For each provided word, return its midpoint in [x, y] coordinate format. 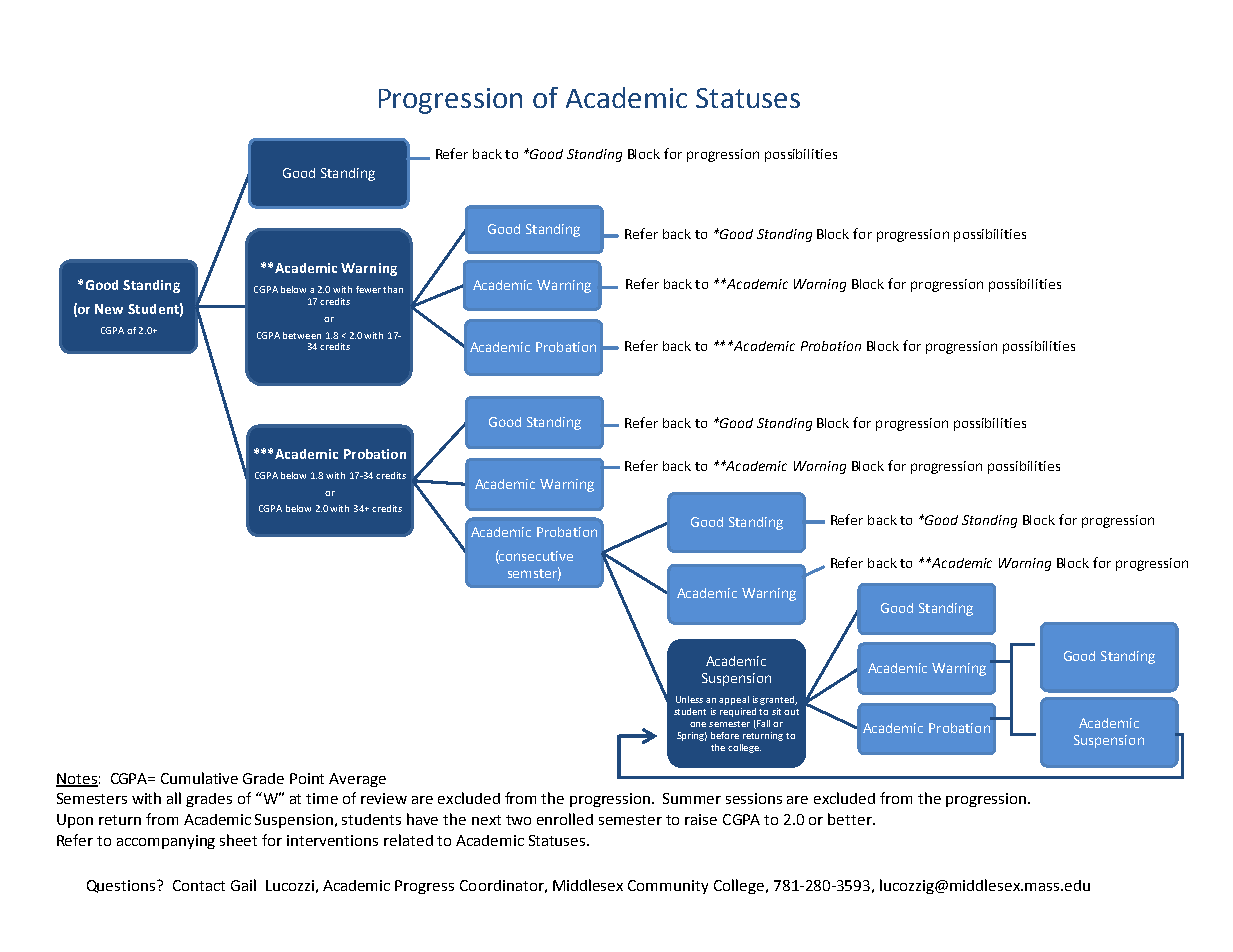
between [302, 335]
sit [776, 711]
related [408, 840]
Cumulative [199, 778]
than [393, 289]
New [109, 309]
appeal [734, 700]
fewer [368, 289]
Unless [689, 699]
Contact [199, 885]
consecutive [535, 555]
